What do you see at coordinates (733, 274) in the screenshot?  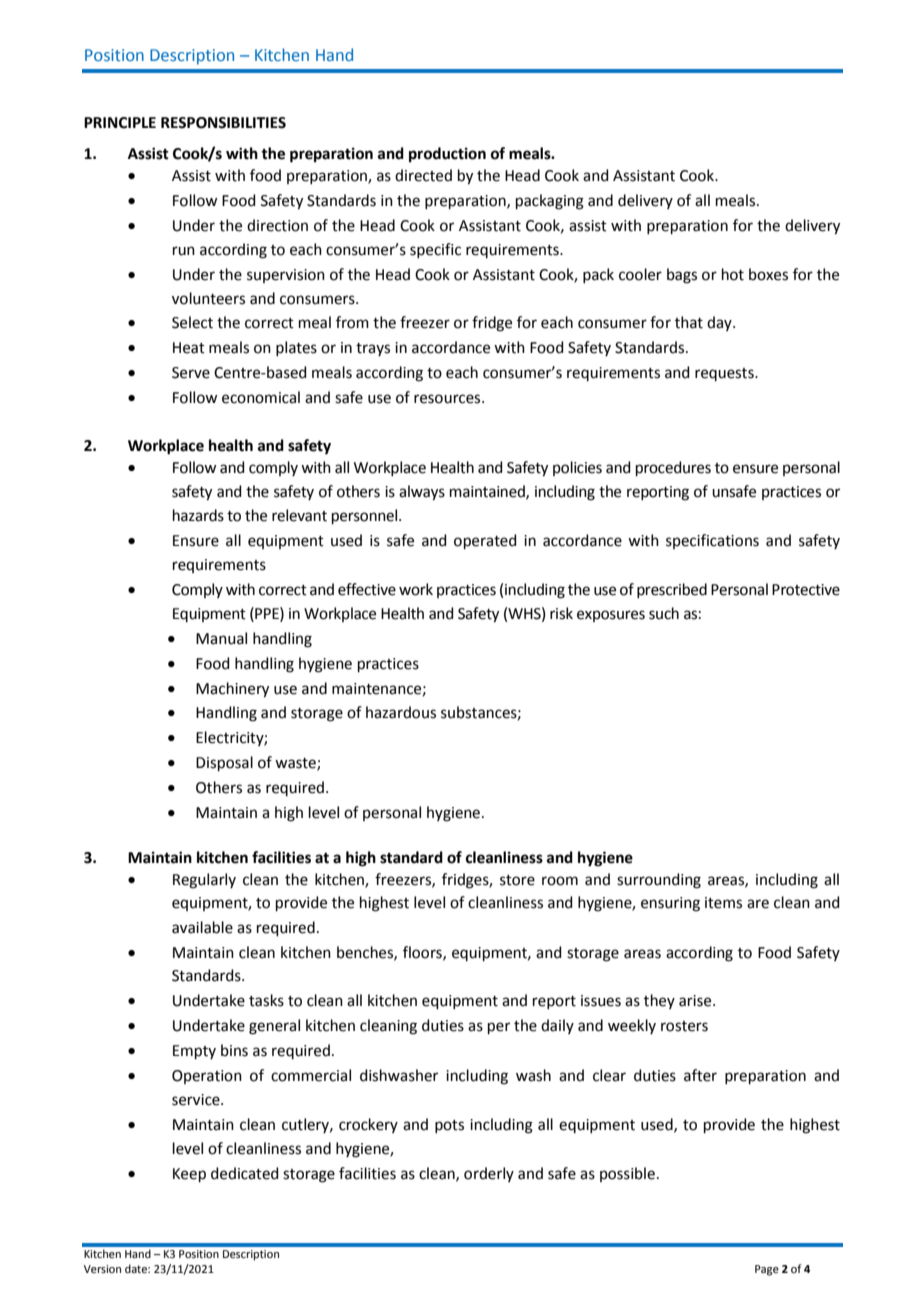 I see `hot` at bounding box center [733, 274].
